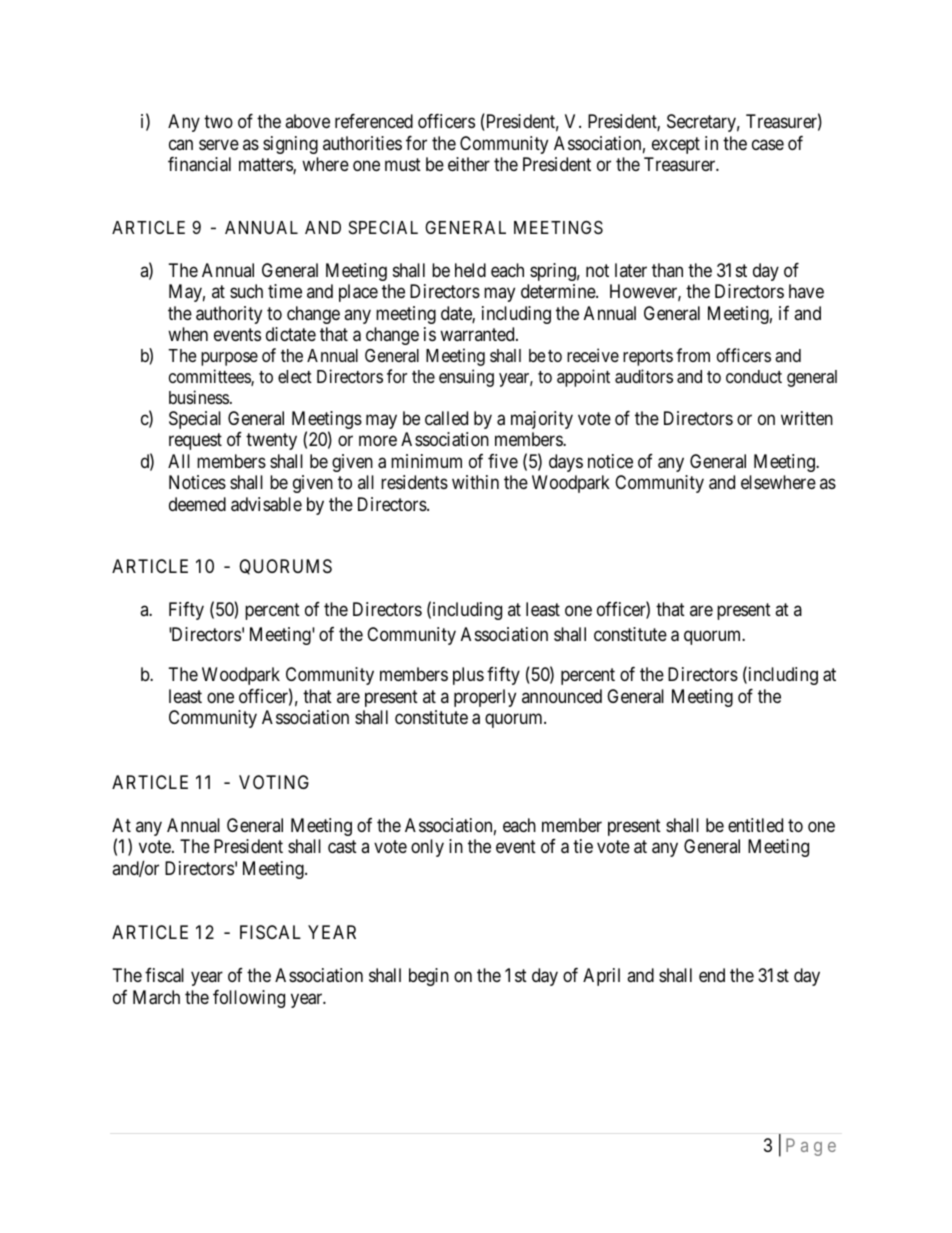  I want to click on following, so click(249, 999).
